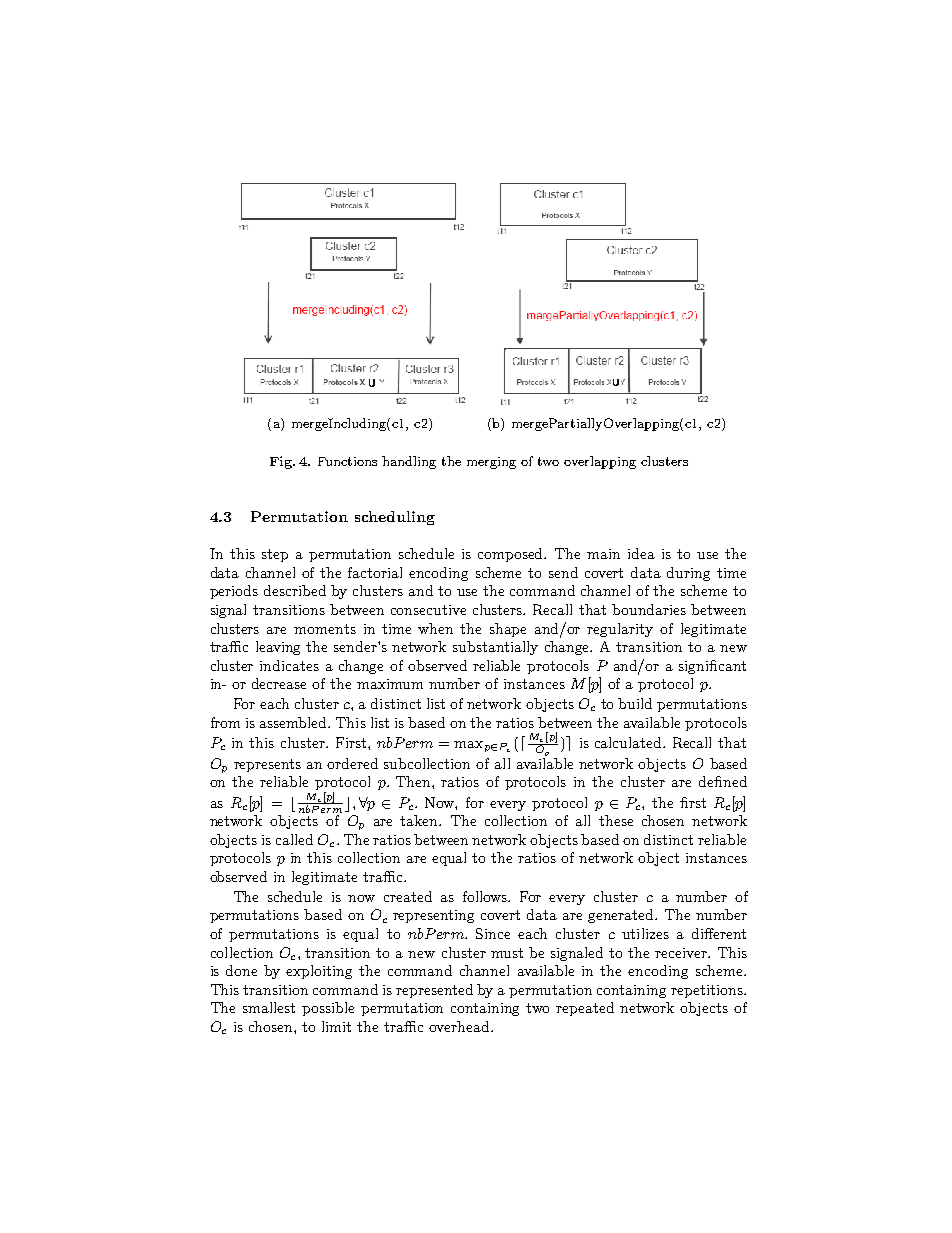 The width and height of the screenshot is (952, 1233). I want to click on repetitions, so click(708, 991).
